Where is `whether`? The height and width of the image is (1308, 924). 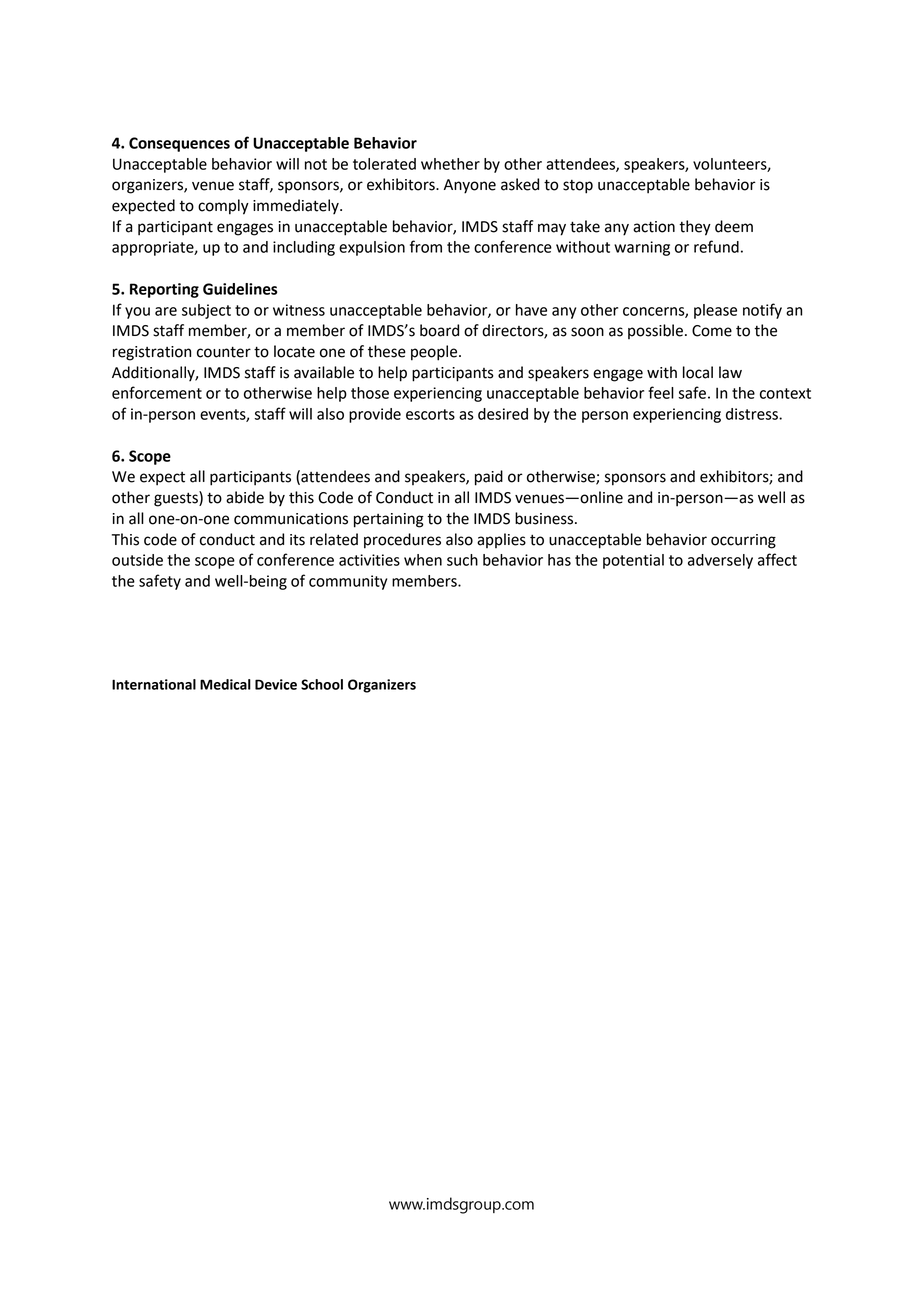
whether is located at coordinates (450, 164).
